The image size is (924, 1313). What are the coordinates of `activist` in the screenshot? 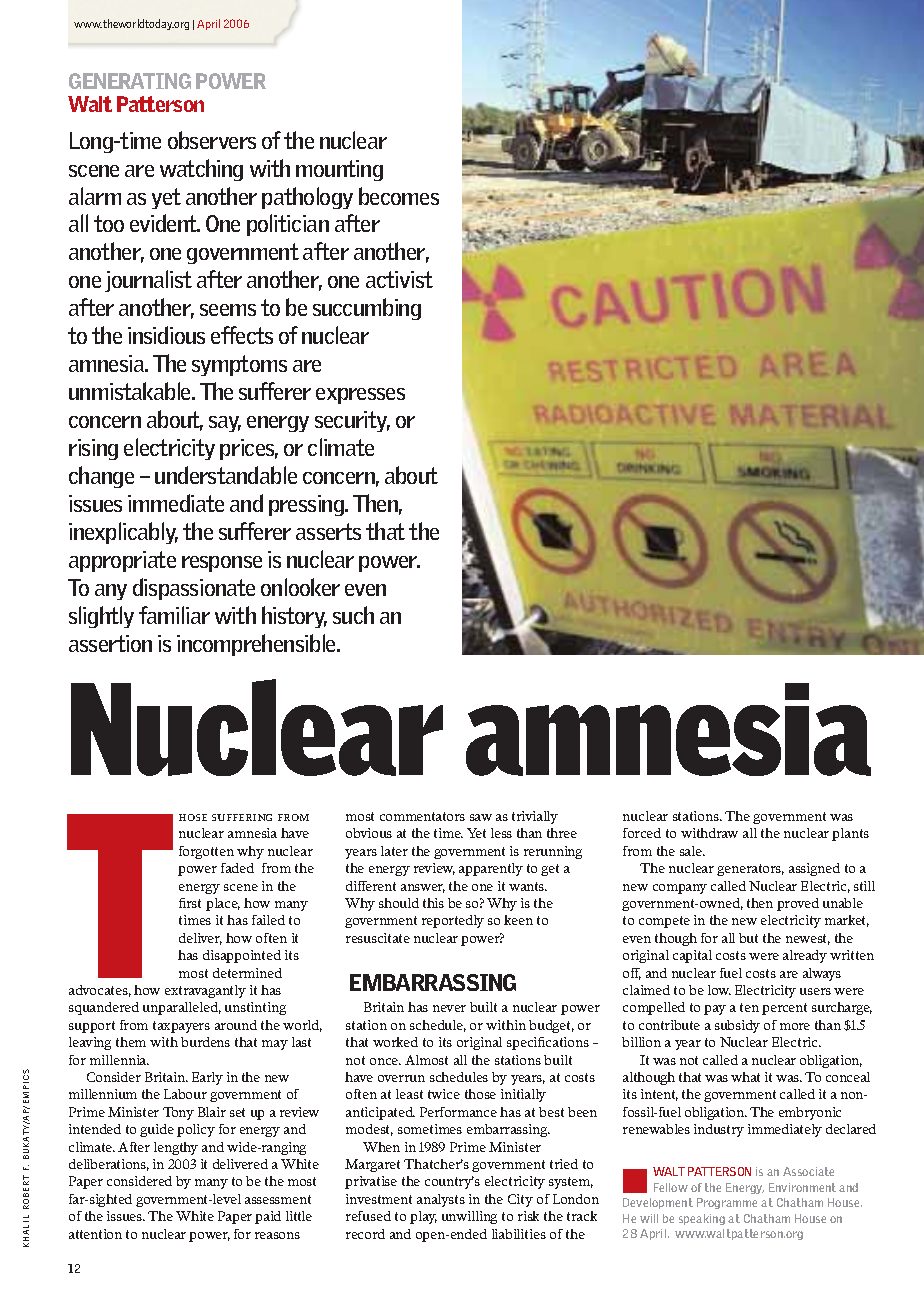 It's located at (399, 279).
